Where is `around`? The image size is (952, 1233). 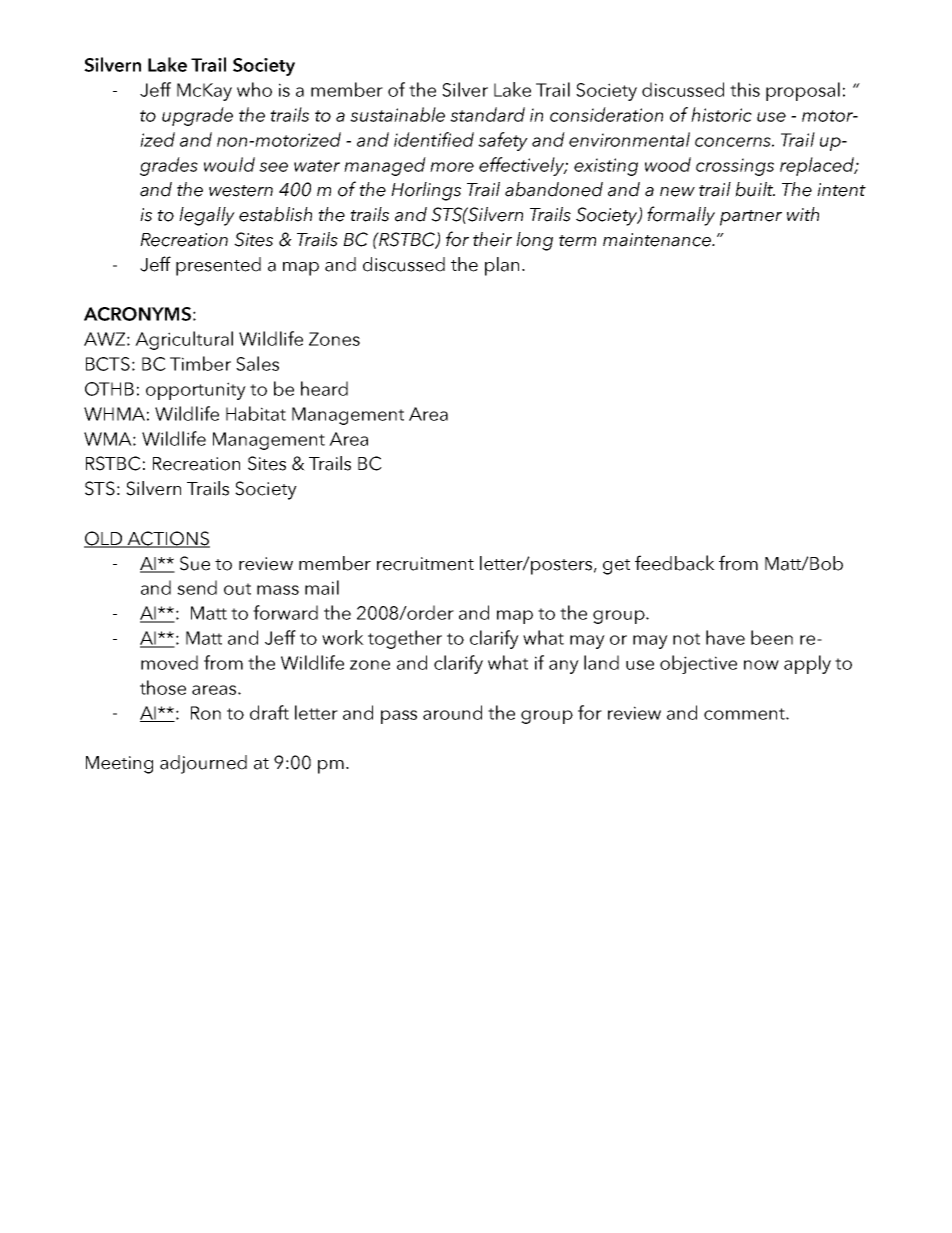
around is located at coordinates (452, 712).
